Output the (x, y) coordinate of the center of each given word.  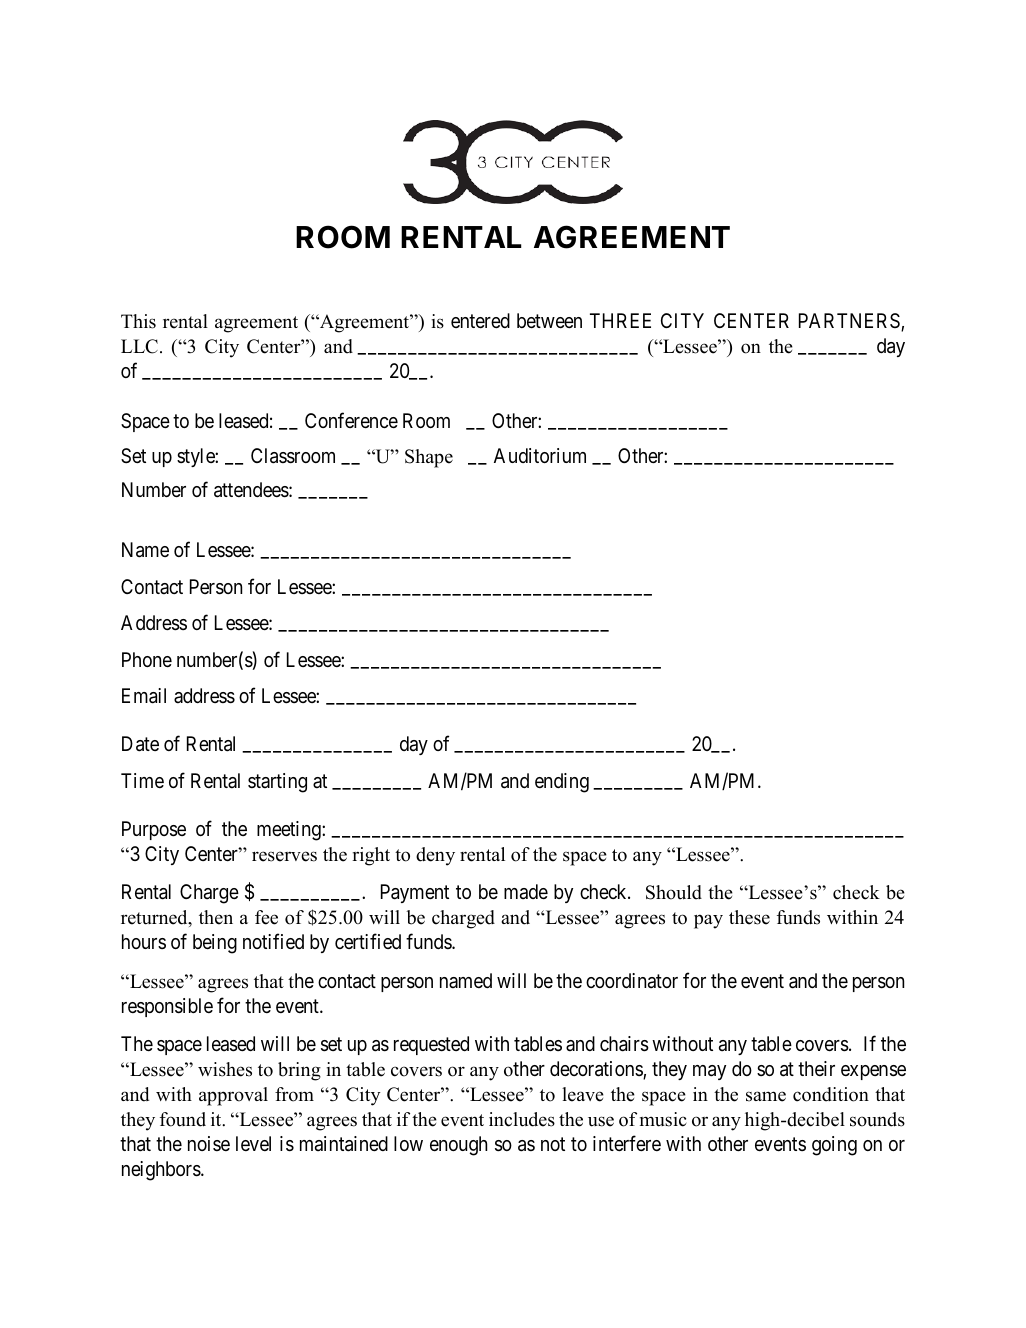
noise (209, 1143)
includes (522, 1119)
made (526, 892)
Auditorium (540, 455)
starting (277, 783)
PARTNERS (850, 322)
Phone (147, 660)
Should (674, 892)
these (749, 917)
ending (562, 783)
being (215, 944)
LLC (139, 346)
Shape (429, 458)
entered (480, 321)
